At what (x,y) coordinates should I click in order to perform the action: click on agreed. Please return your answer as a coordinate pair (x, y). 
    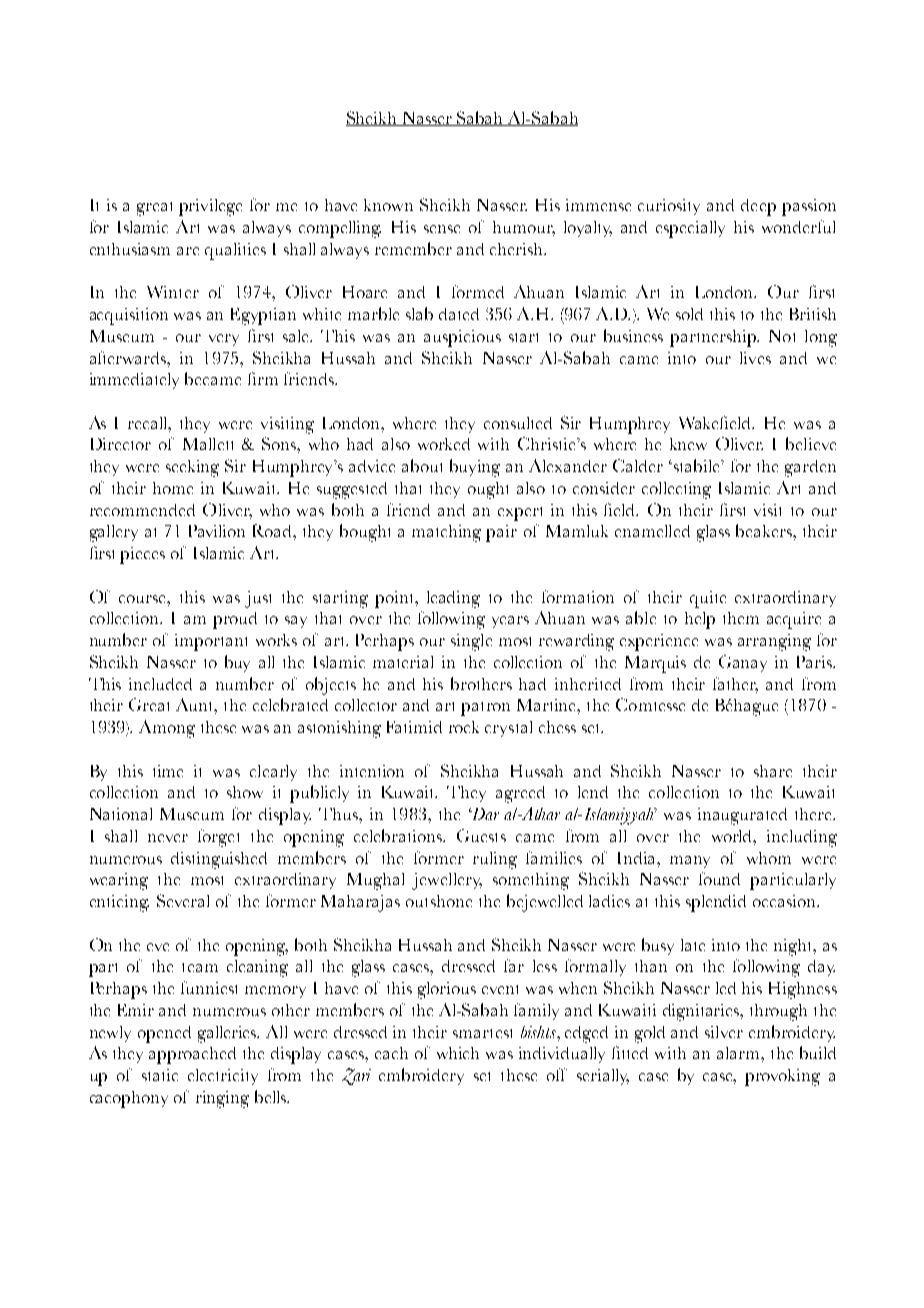
    Looking at the image, I should click on (520, 794).
